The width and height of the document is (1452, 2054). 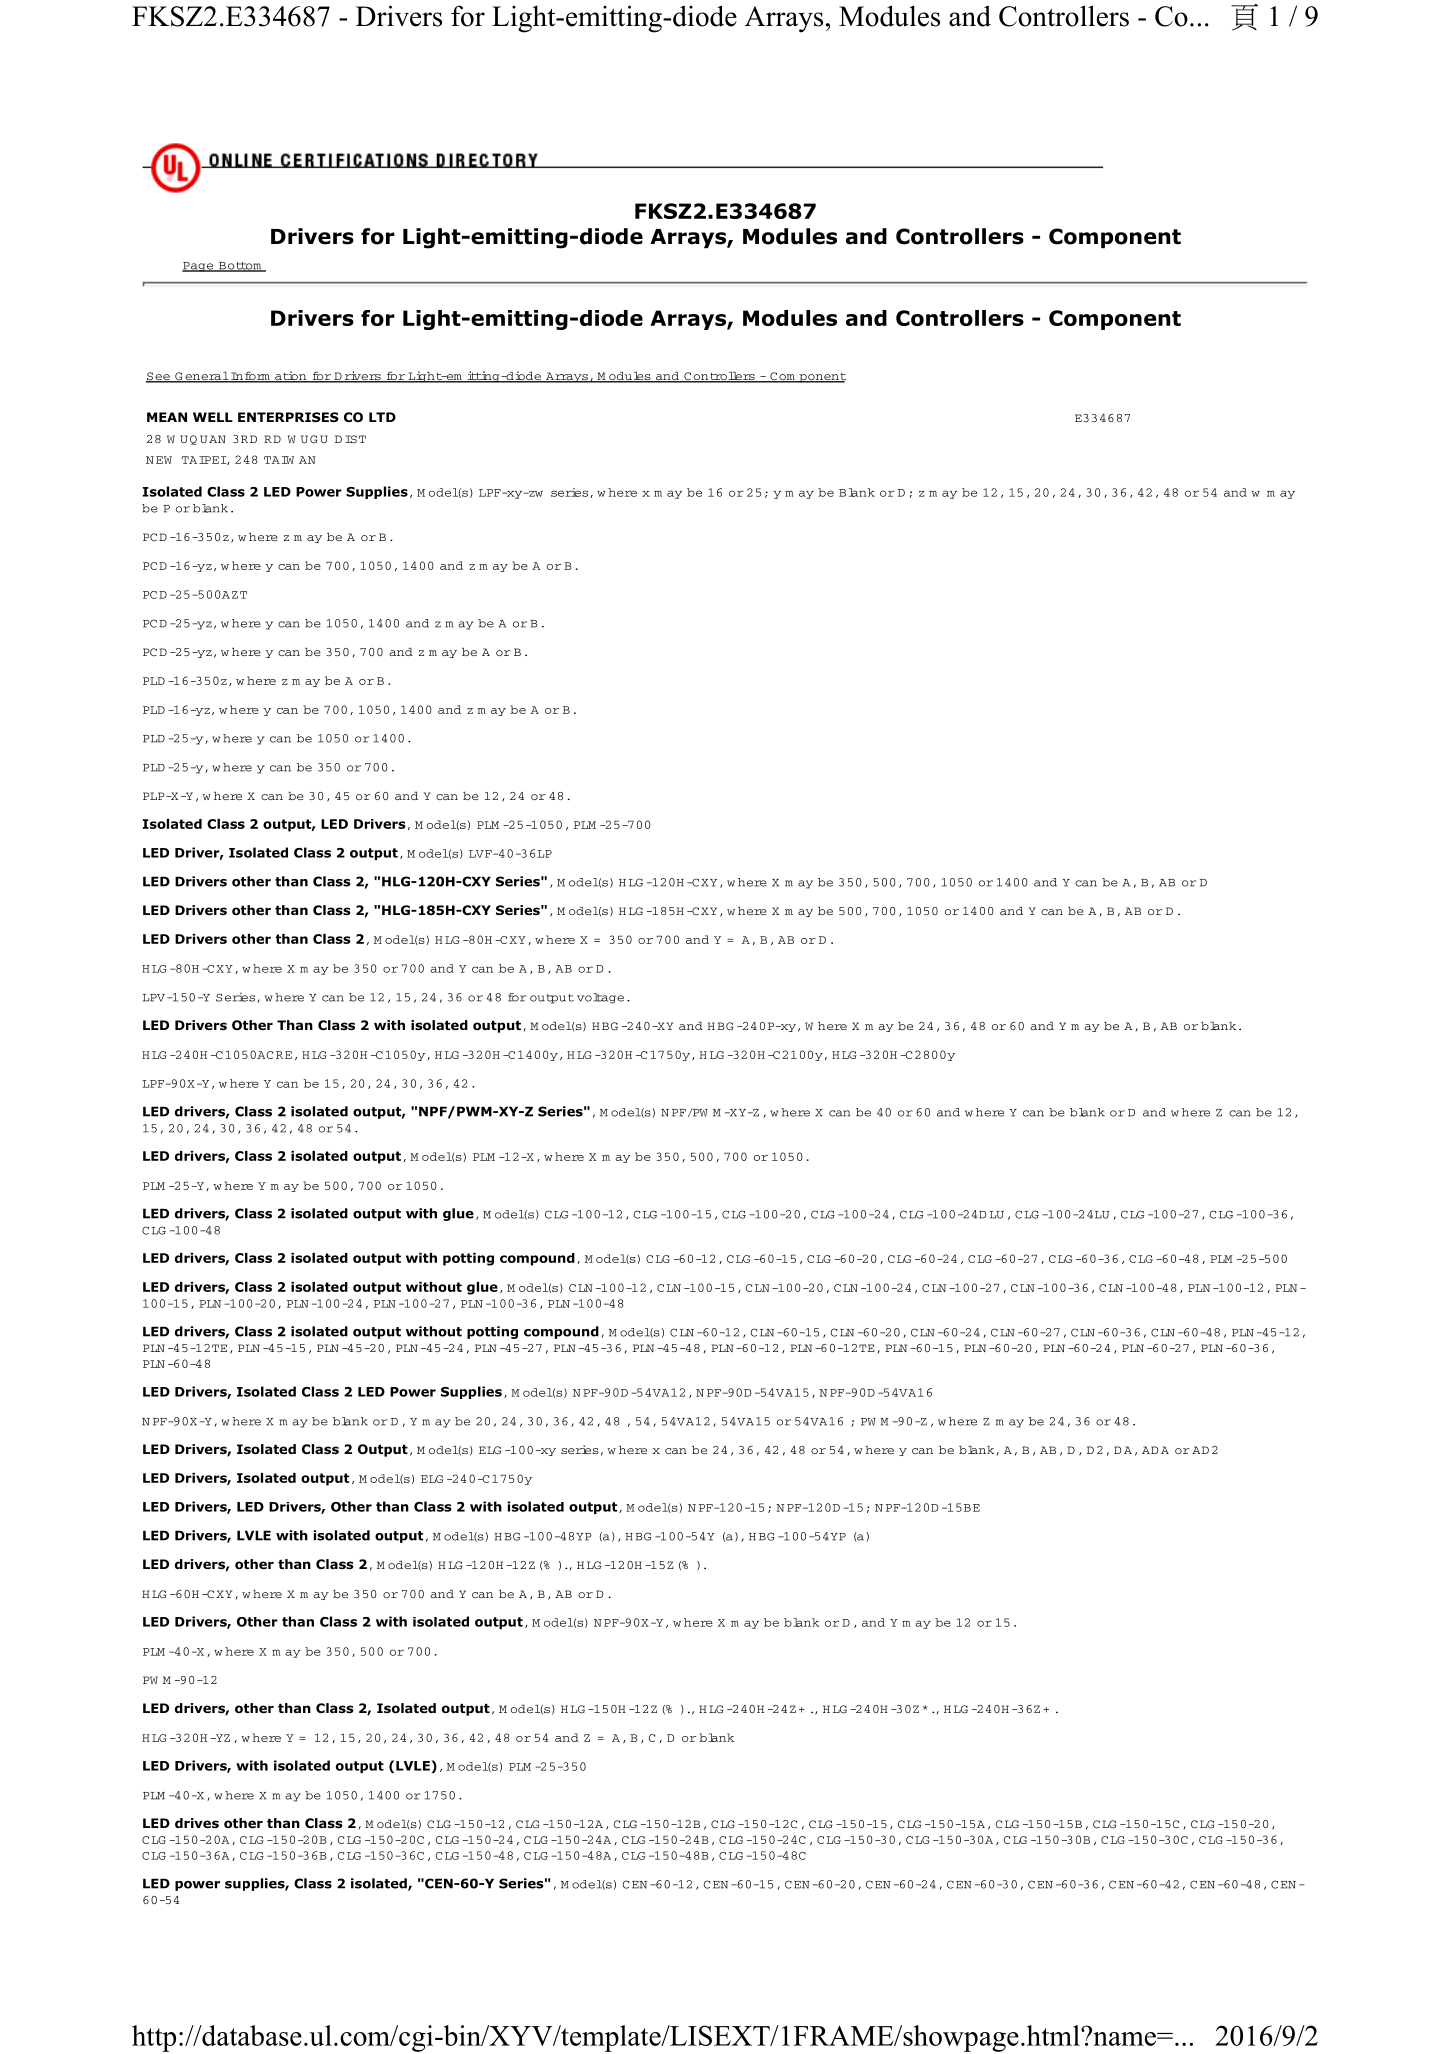 I want to click on WELL, so click(x=213, y=417).
